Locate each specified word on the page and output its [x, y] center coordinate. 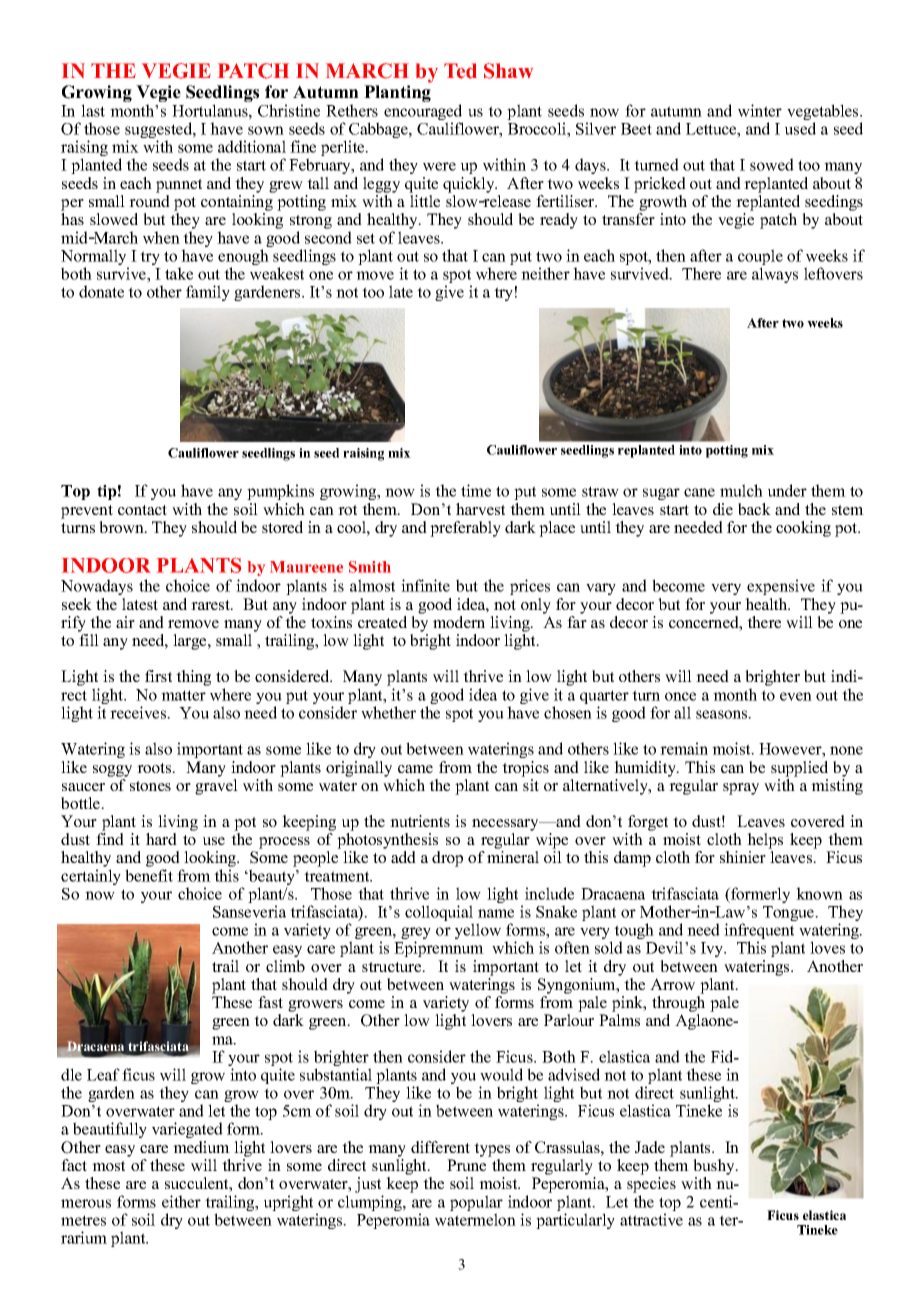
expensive [781, 587]
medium [201, 1147]
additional [252, 146]
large [191, 642]
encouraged [423, 113]
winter [760, 110]
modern [459, 622]
